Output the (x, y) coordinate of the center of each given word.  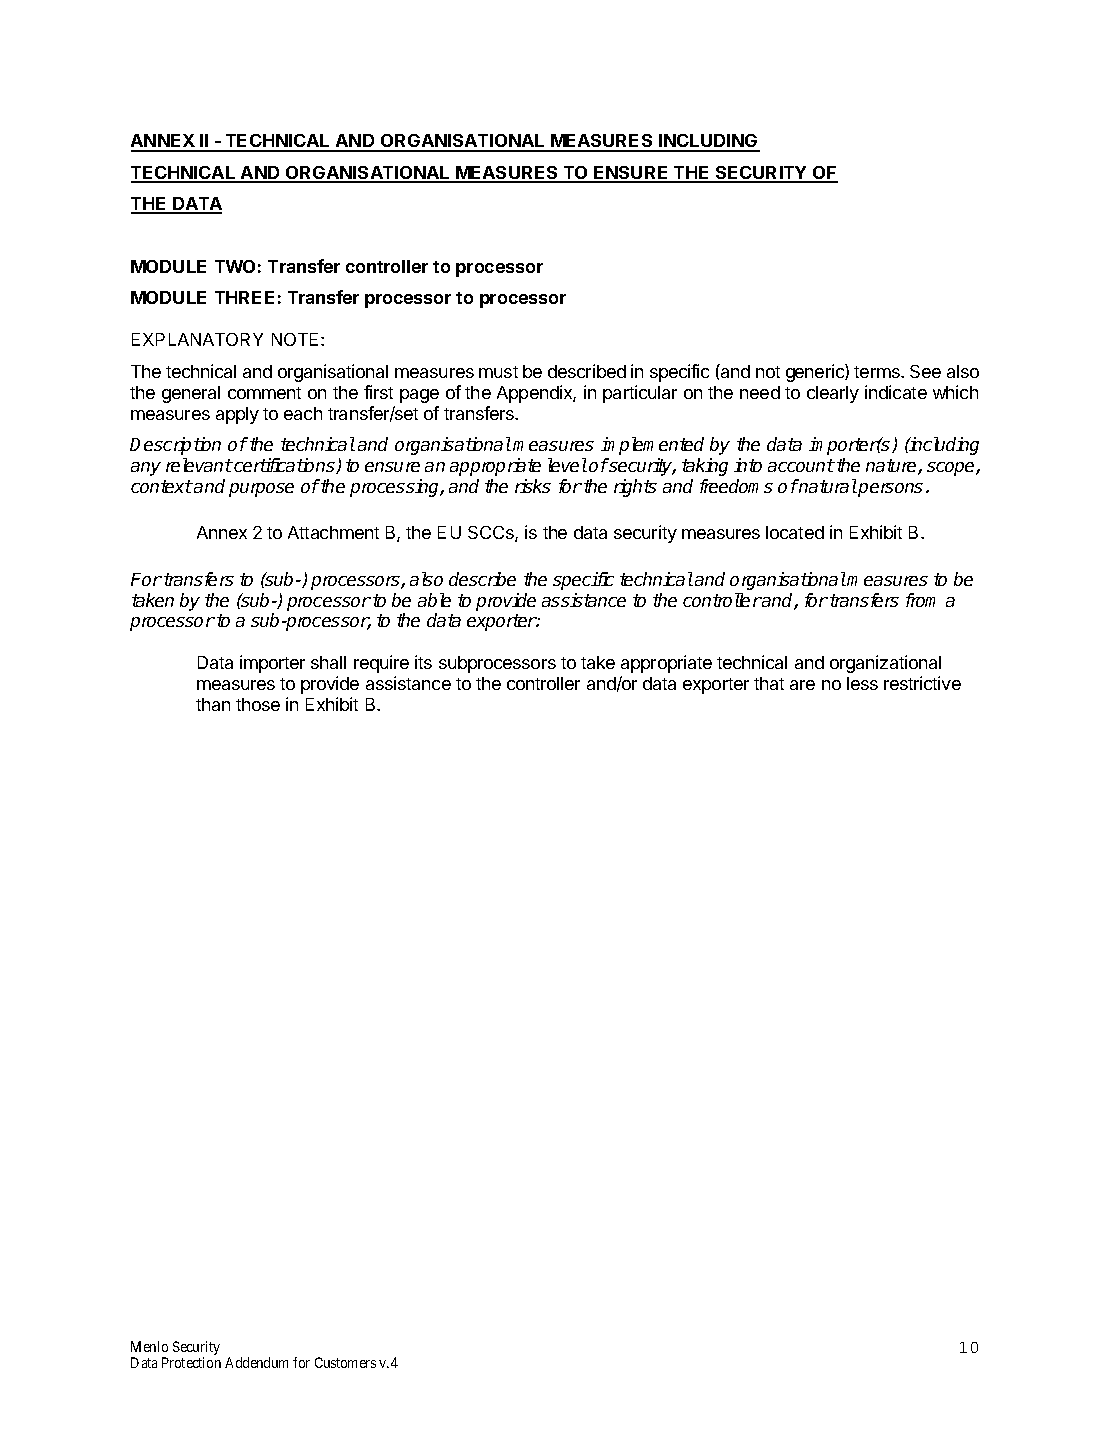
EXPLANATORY (197, 339)
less (862, 683)
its (423, 662)
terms (878, 372)
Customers (345, 1362)
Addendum (256, 1362)
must (498, 372)
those (258, 704)
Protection (191, 1362)
